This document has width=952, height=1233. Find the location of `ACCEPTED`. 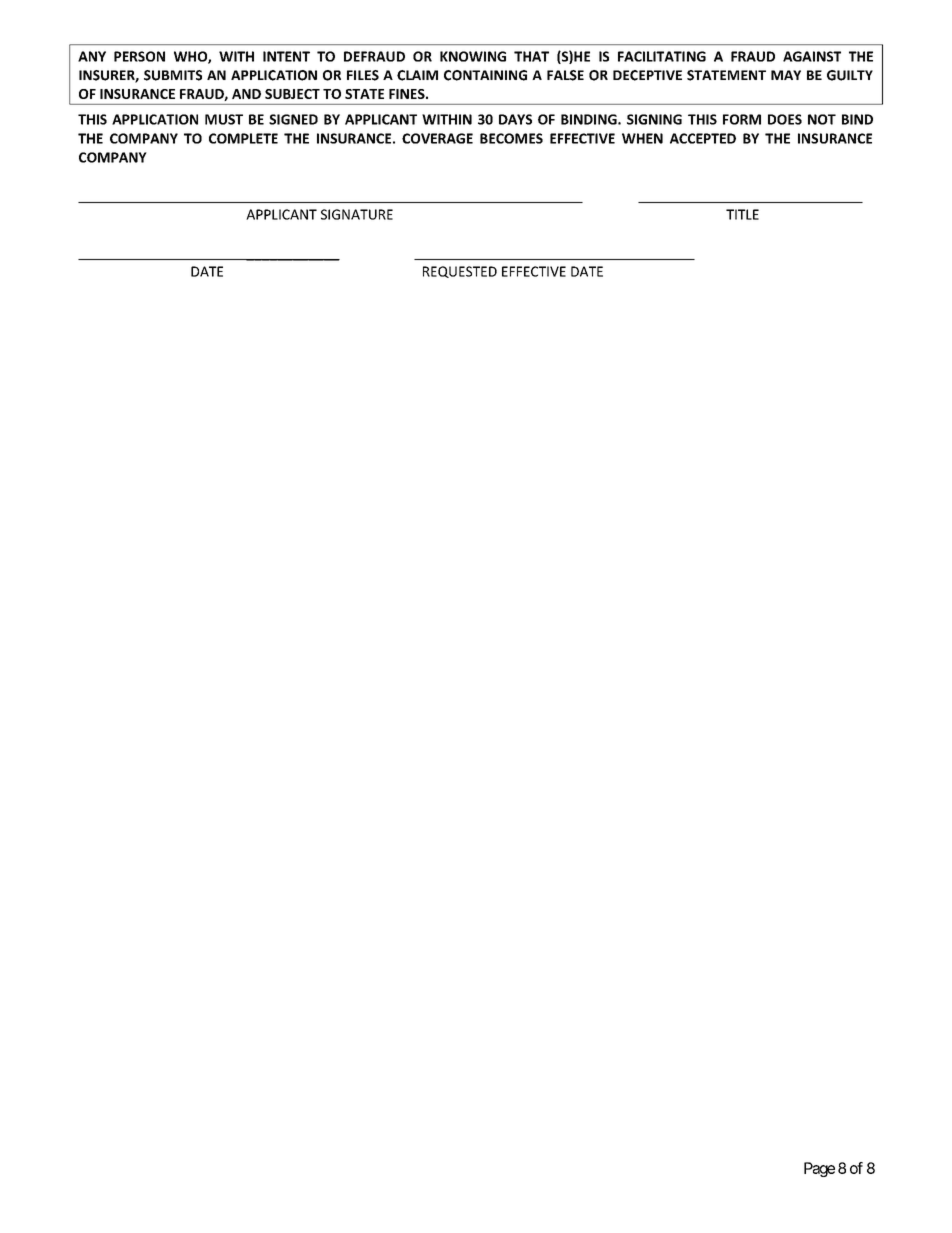

ACCEPTED is located at coordinates (703, 138).
